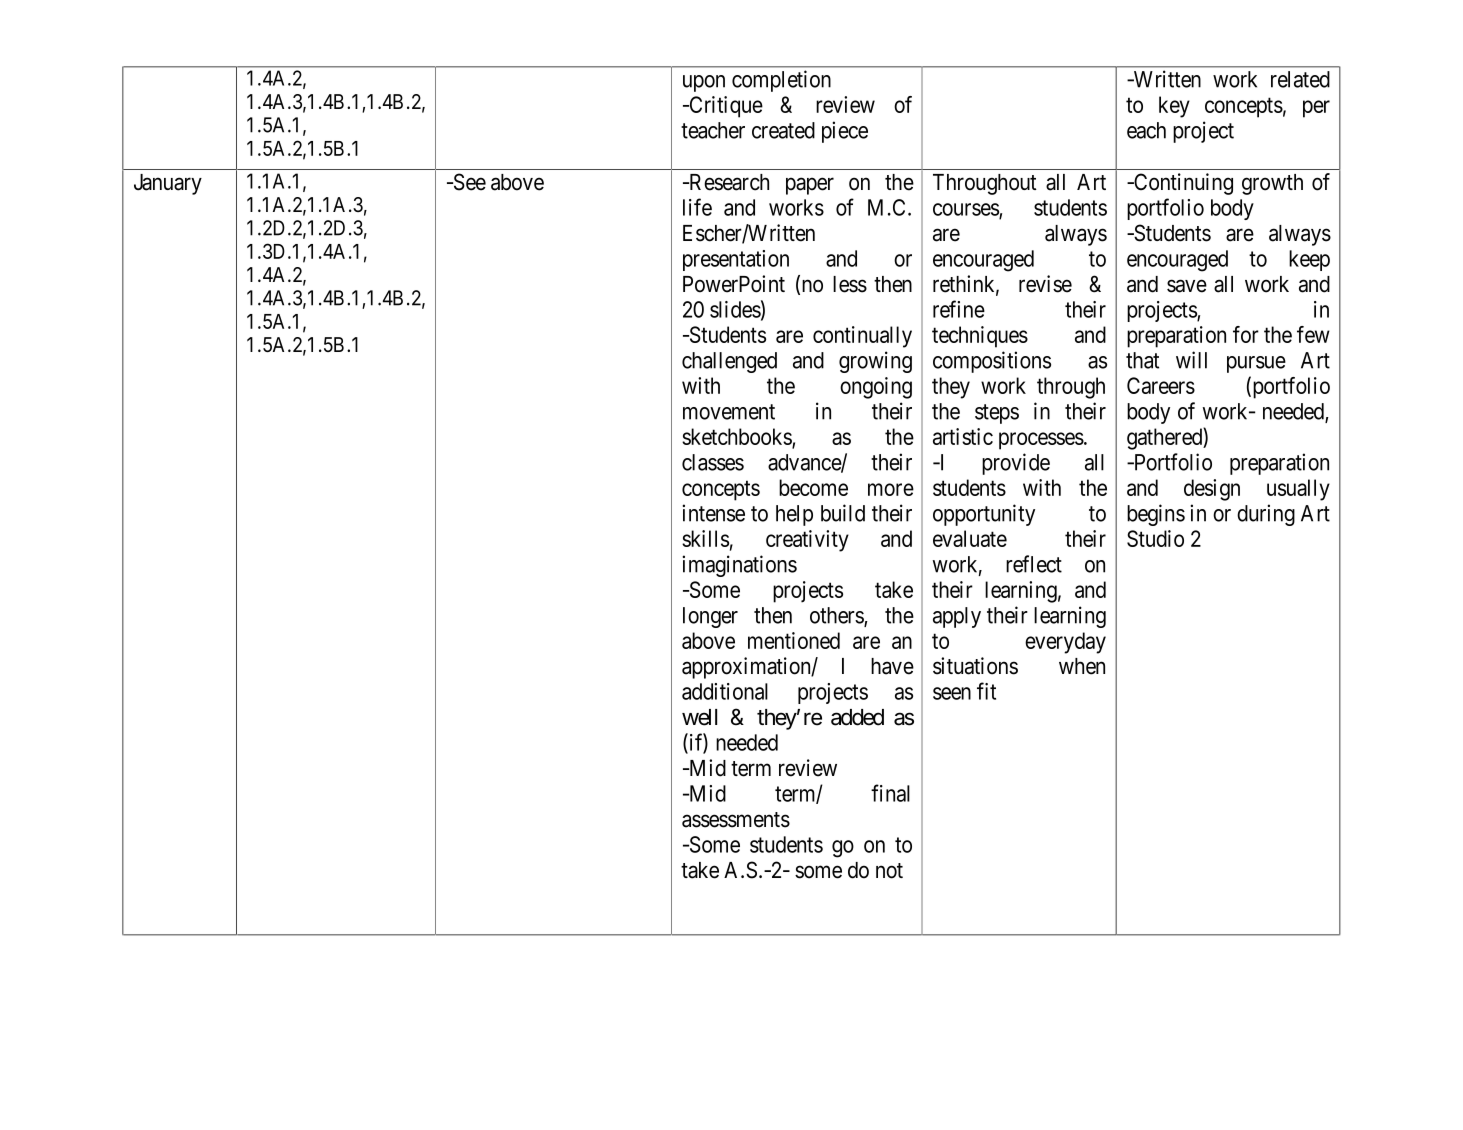 The image size is (1463, 1130). I want to click on challenged, so click(729, 362).
